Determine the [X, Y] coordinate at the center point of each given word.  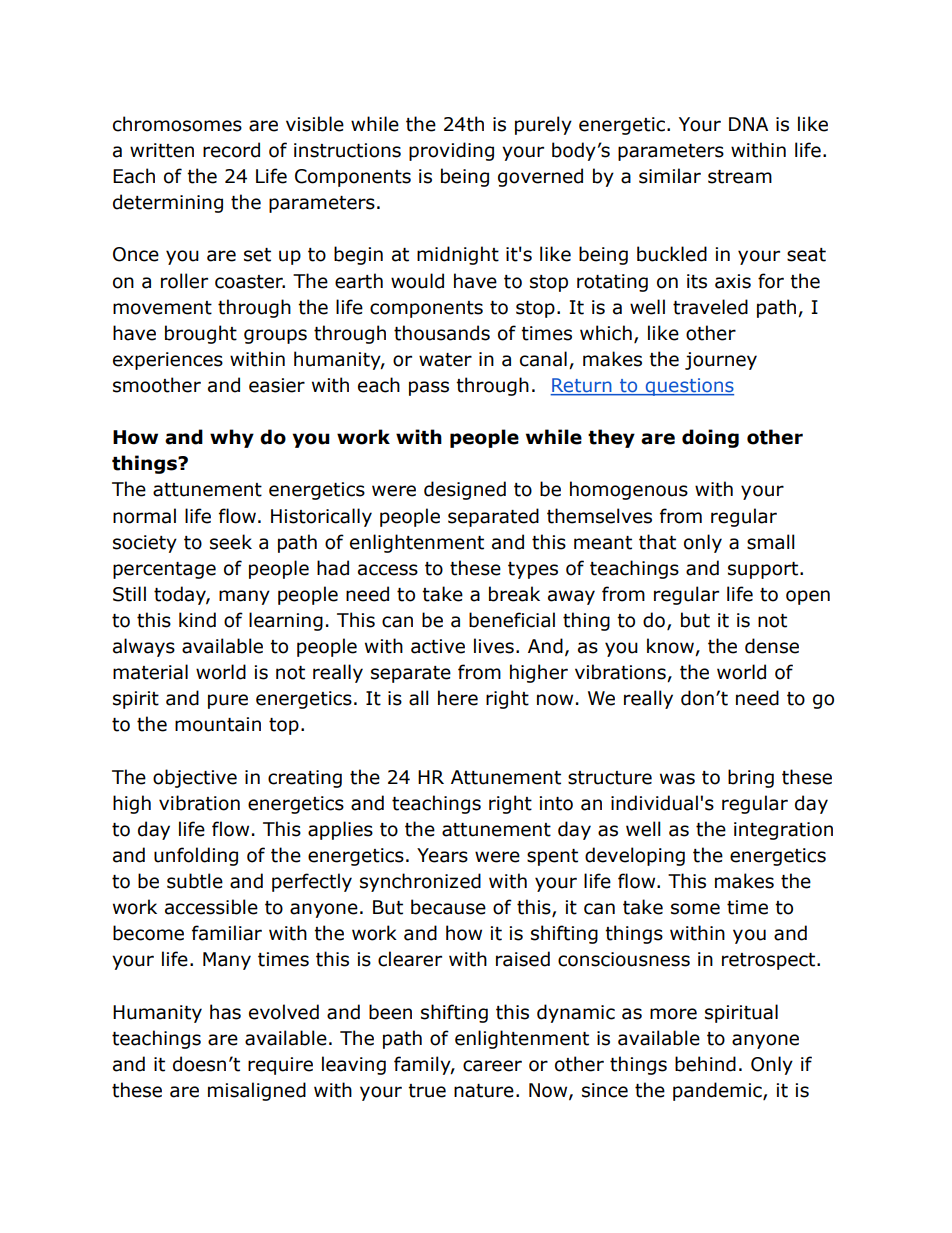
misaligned [257, 1091]
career [492, 1066]
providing [451, 151]
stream [740, 177]
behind [705, 1064]
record [231, 150]
